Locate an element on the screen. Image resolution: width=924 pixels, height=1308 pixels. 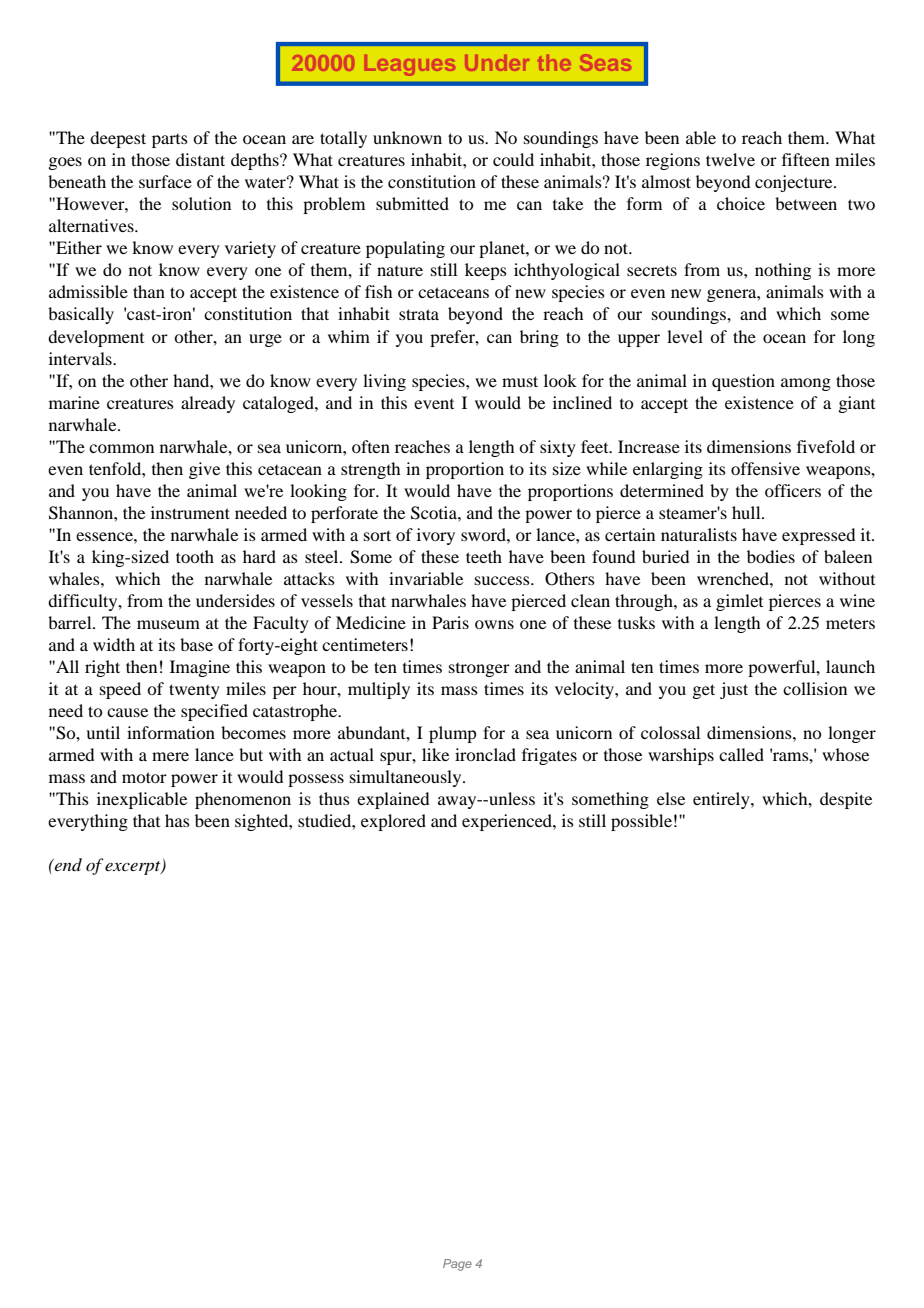
Page is located at coordinates (457, 1265).
